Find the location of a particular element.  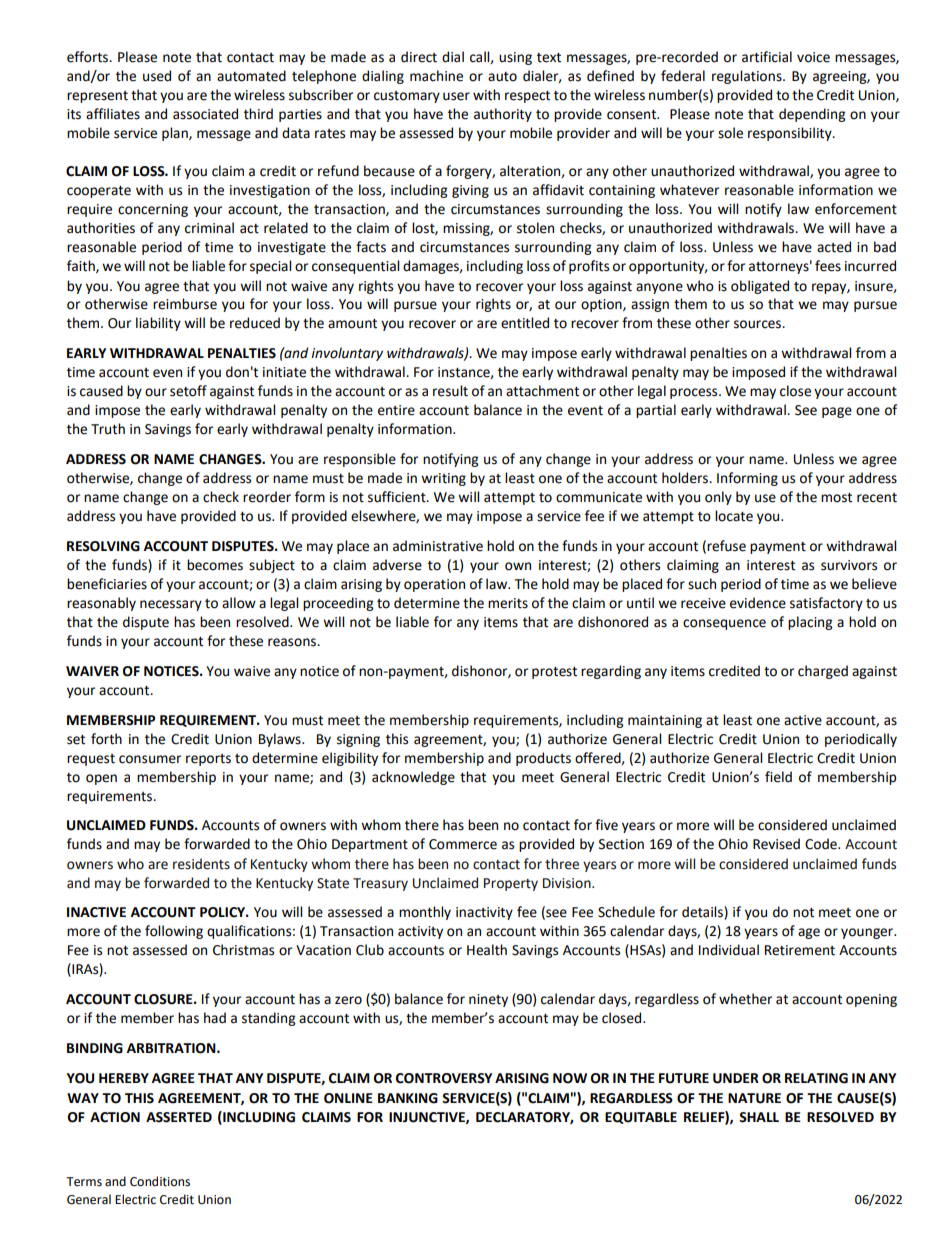

consumer is located at coordinates (150, 759).
